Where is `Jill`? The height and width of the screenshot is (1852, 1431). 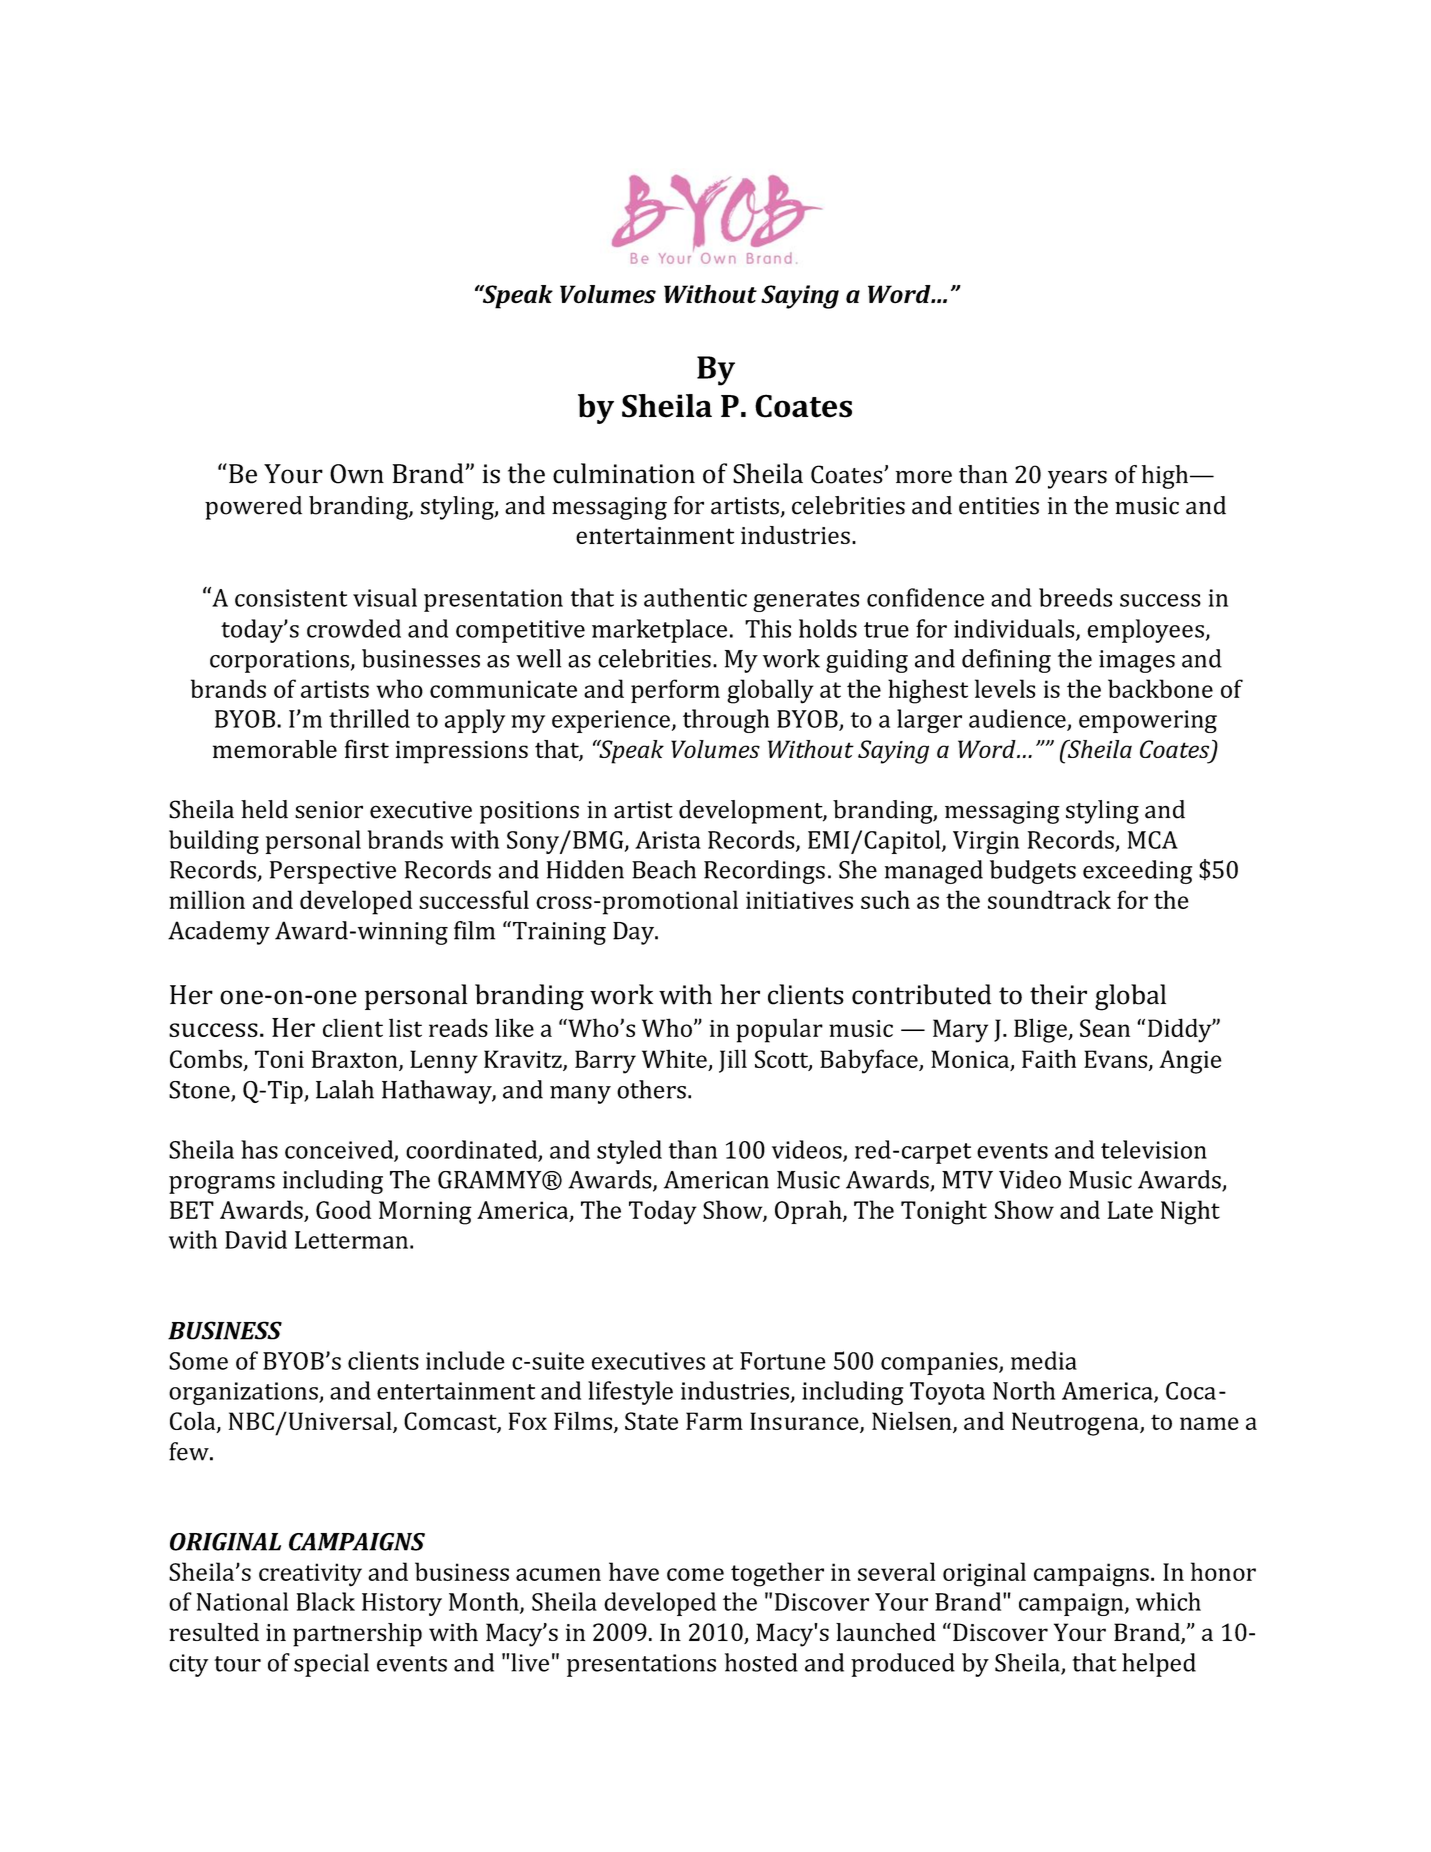 Jill is located at coordinates (733, 1061).
